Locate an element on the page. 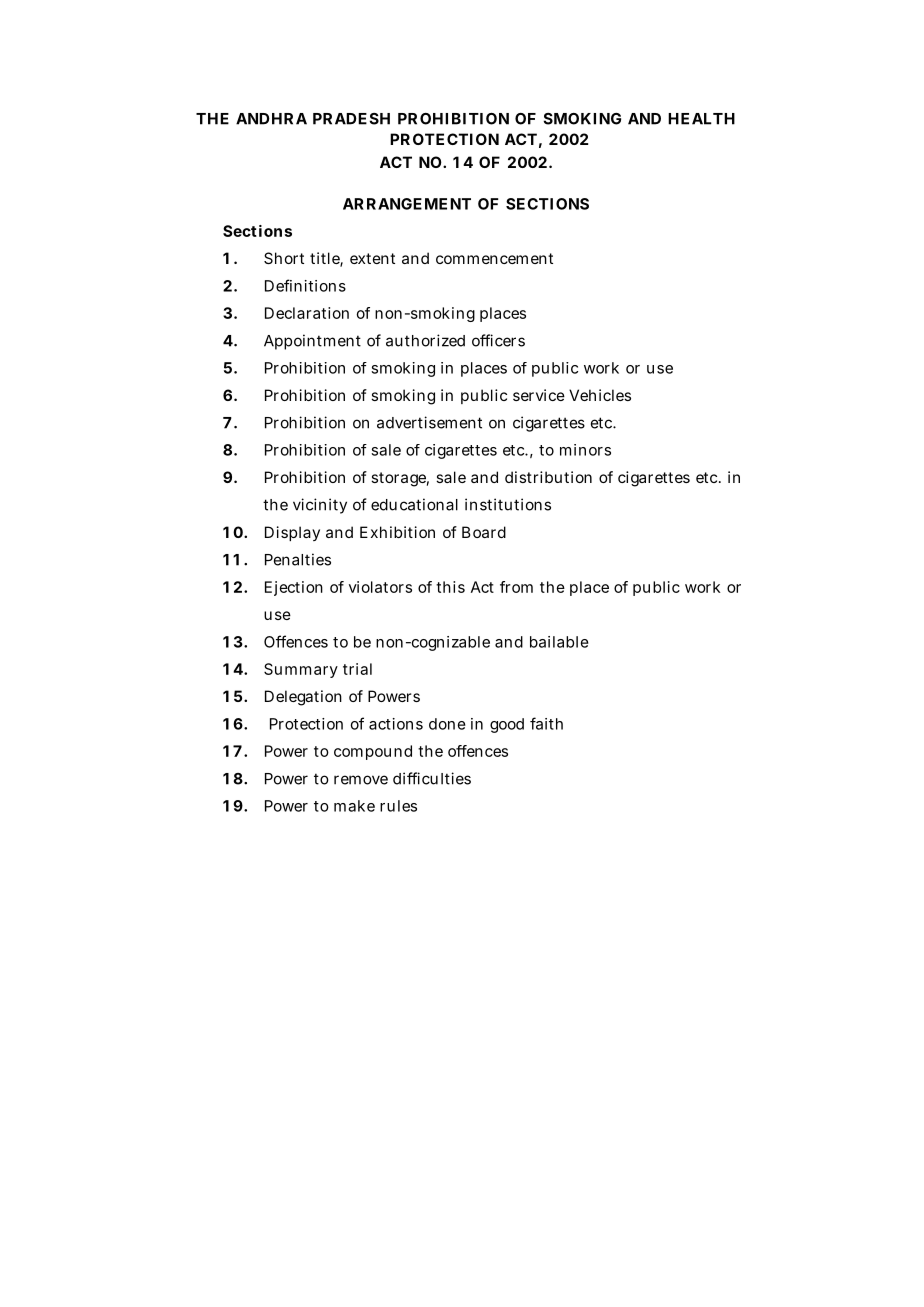  minors is located at coordinates (585, 450).
